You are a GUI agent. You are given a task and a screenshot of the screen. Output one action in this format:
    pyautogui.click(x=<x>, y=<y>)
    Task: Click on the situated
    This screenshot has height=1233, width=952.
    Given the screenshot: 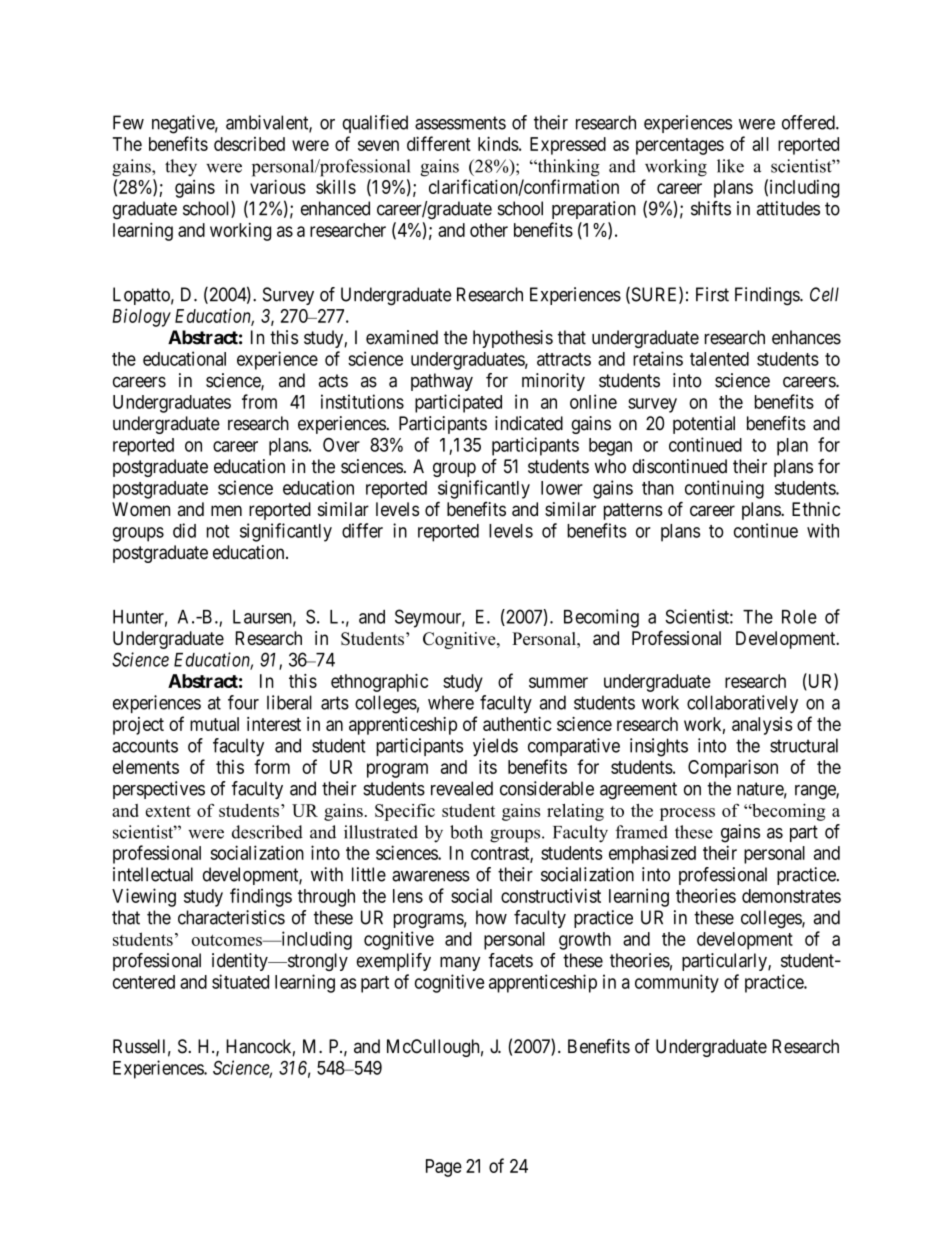 What is the action you would take?
    pyautogui.click(x=240, y=981)
